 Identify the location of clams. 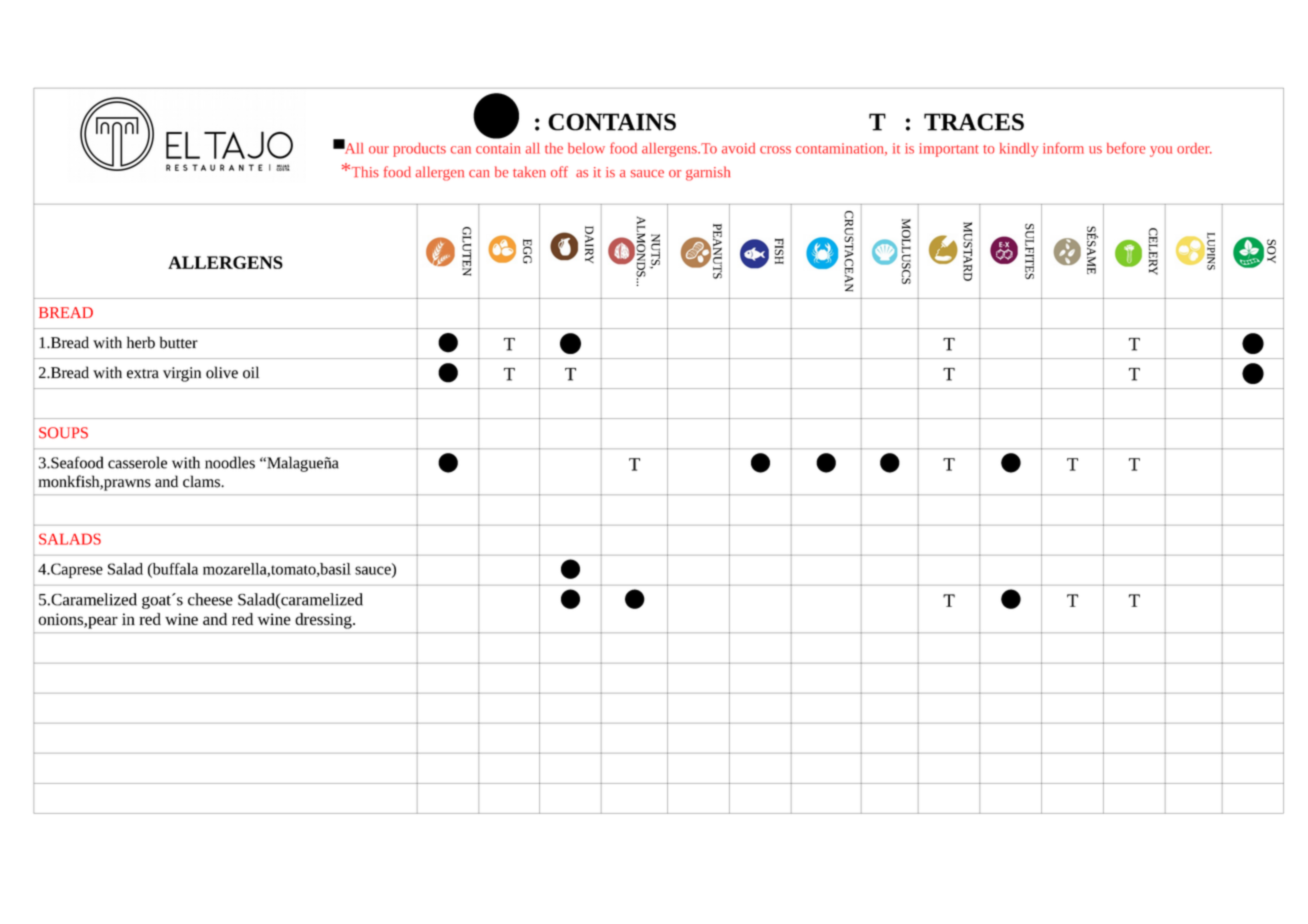
(202, 481).
